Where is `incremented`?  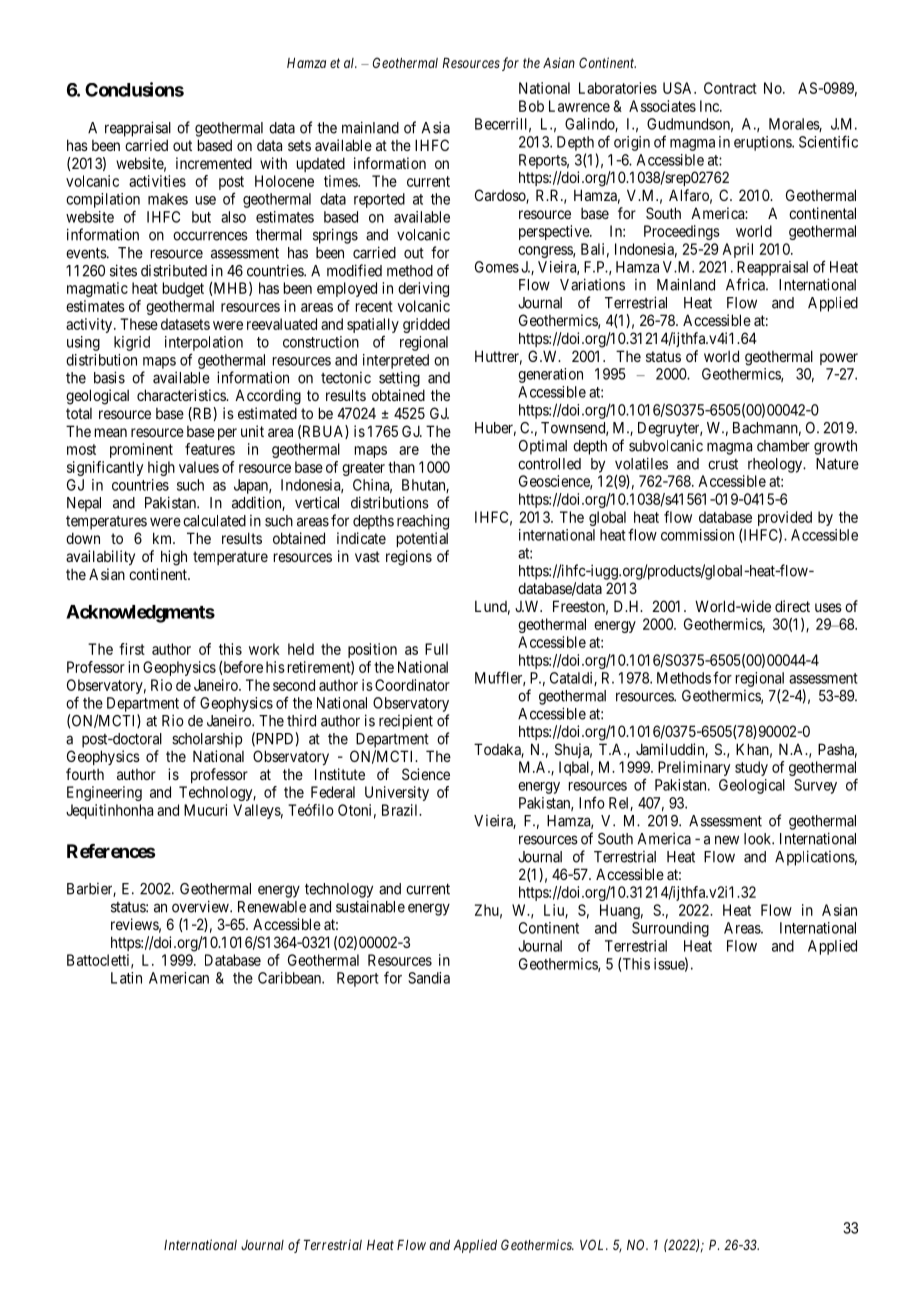
incremented is located at coordinates (214, 163).
